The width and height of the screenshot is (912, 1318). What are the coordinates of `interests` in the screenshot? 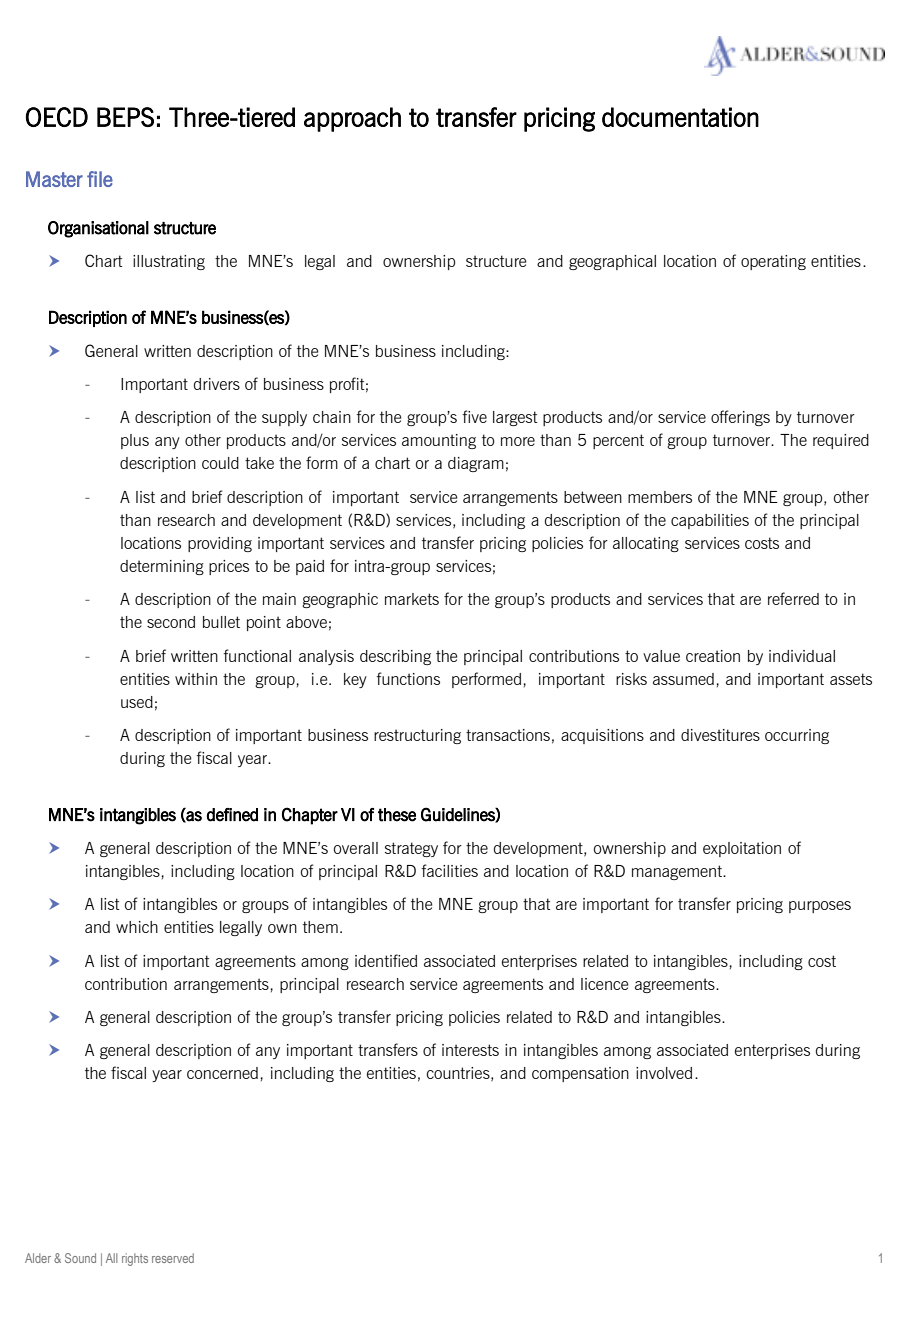 It's located at (470, 1050).
